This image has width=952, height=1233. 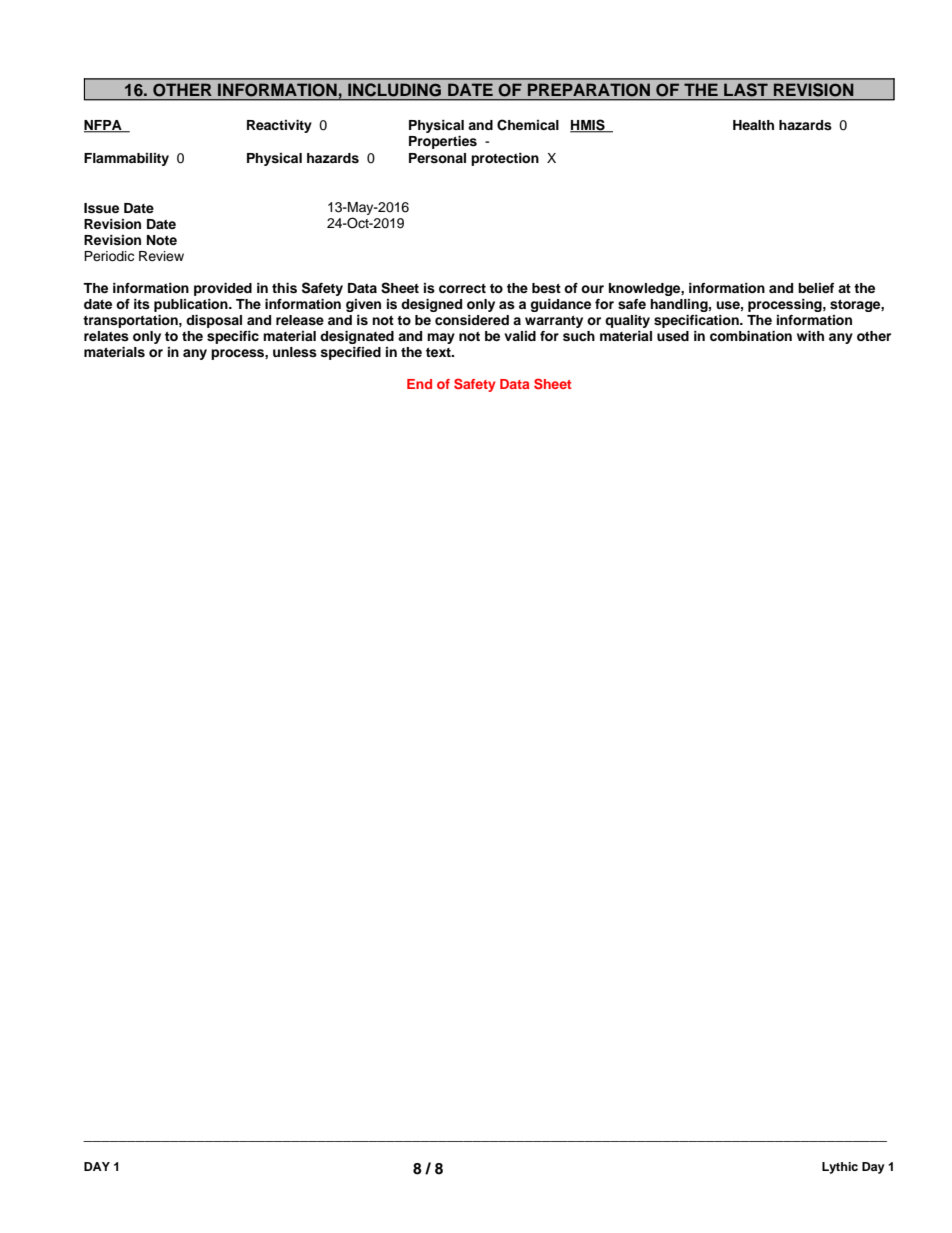 What do you see at coordinates (437, 158) in the image?
I see `Personal` at bounding box center [437, 158].
